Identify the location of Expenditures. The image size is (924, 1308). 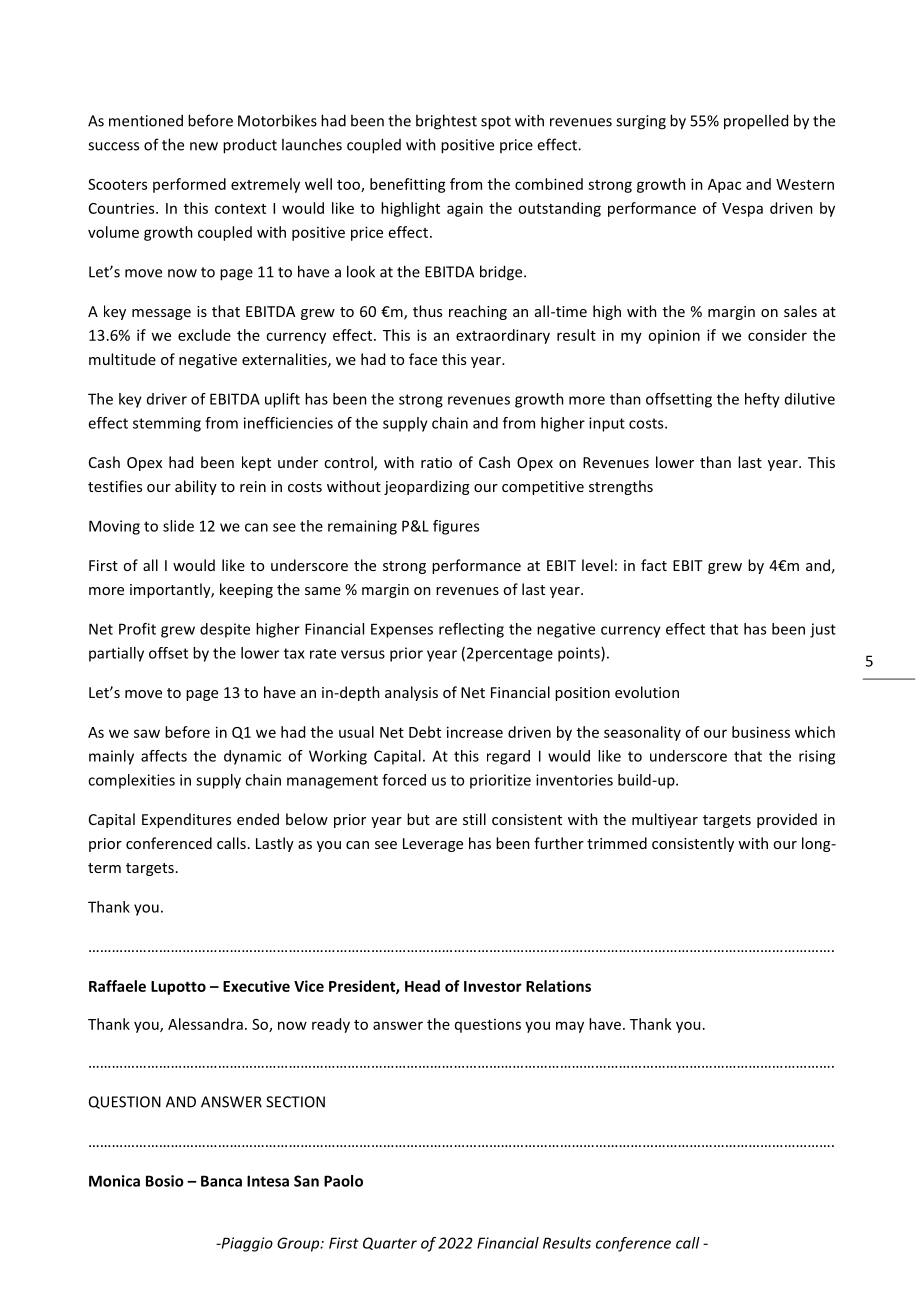
(186, 820).
